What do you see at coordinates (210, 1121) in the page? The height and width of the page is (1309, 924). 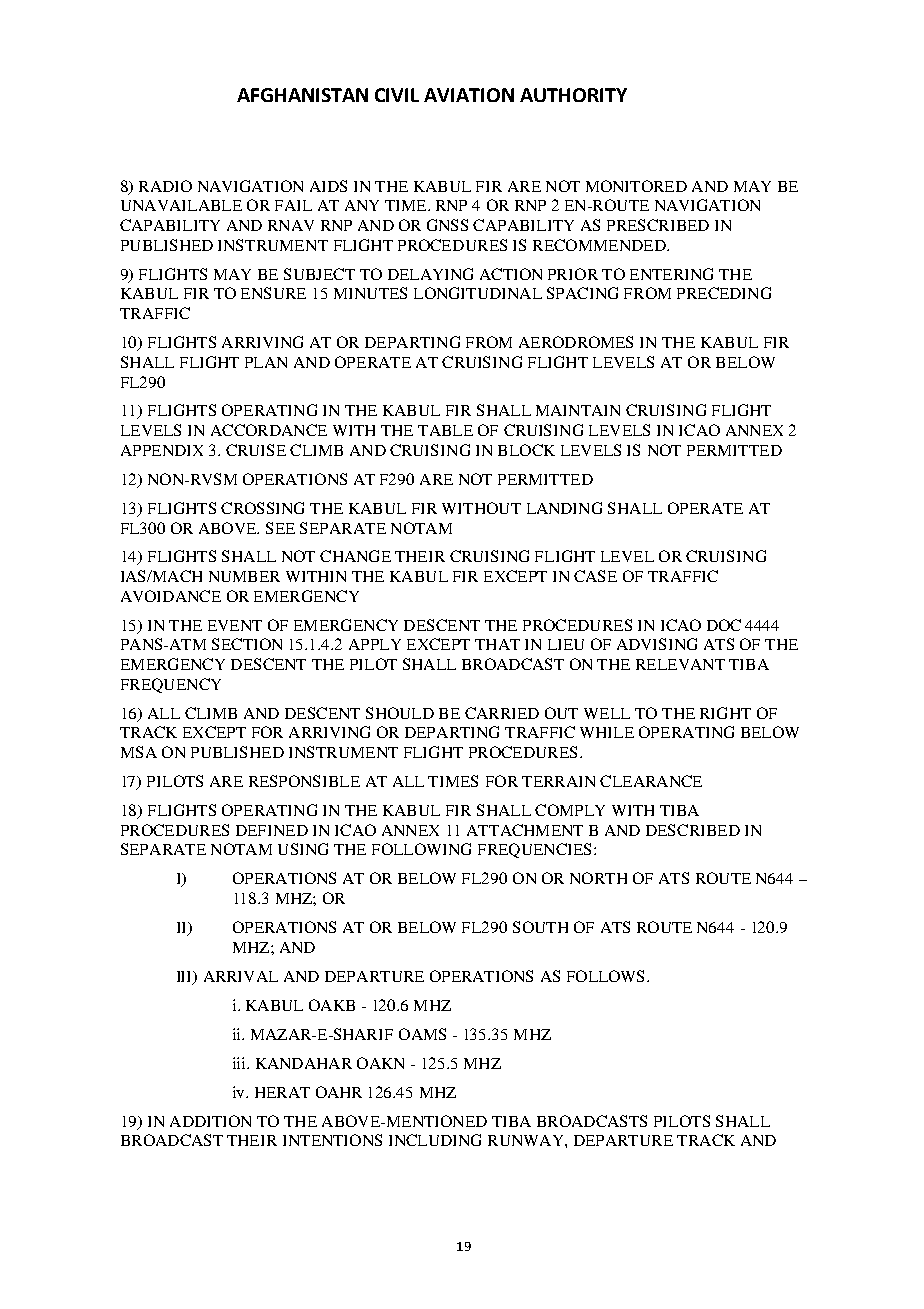 I see `ADDITION` at bounding box center [210, 1121].
